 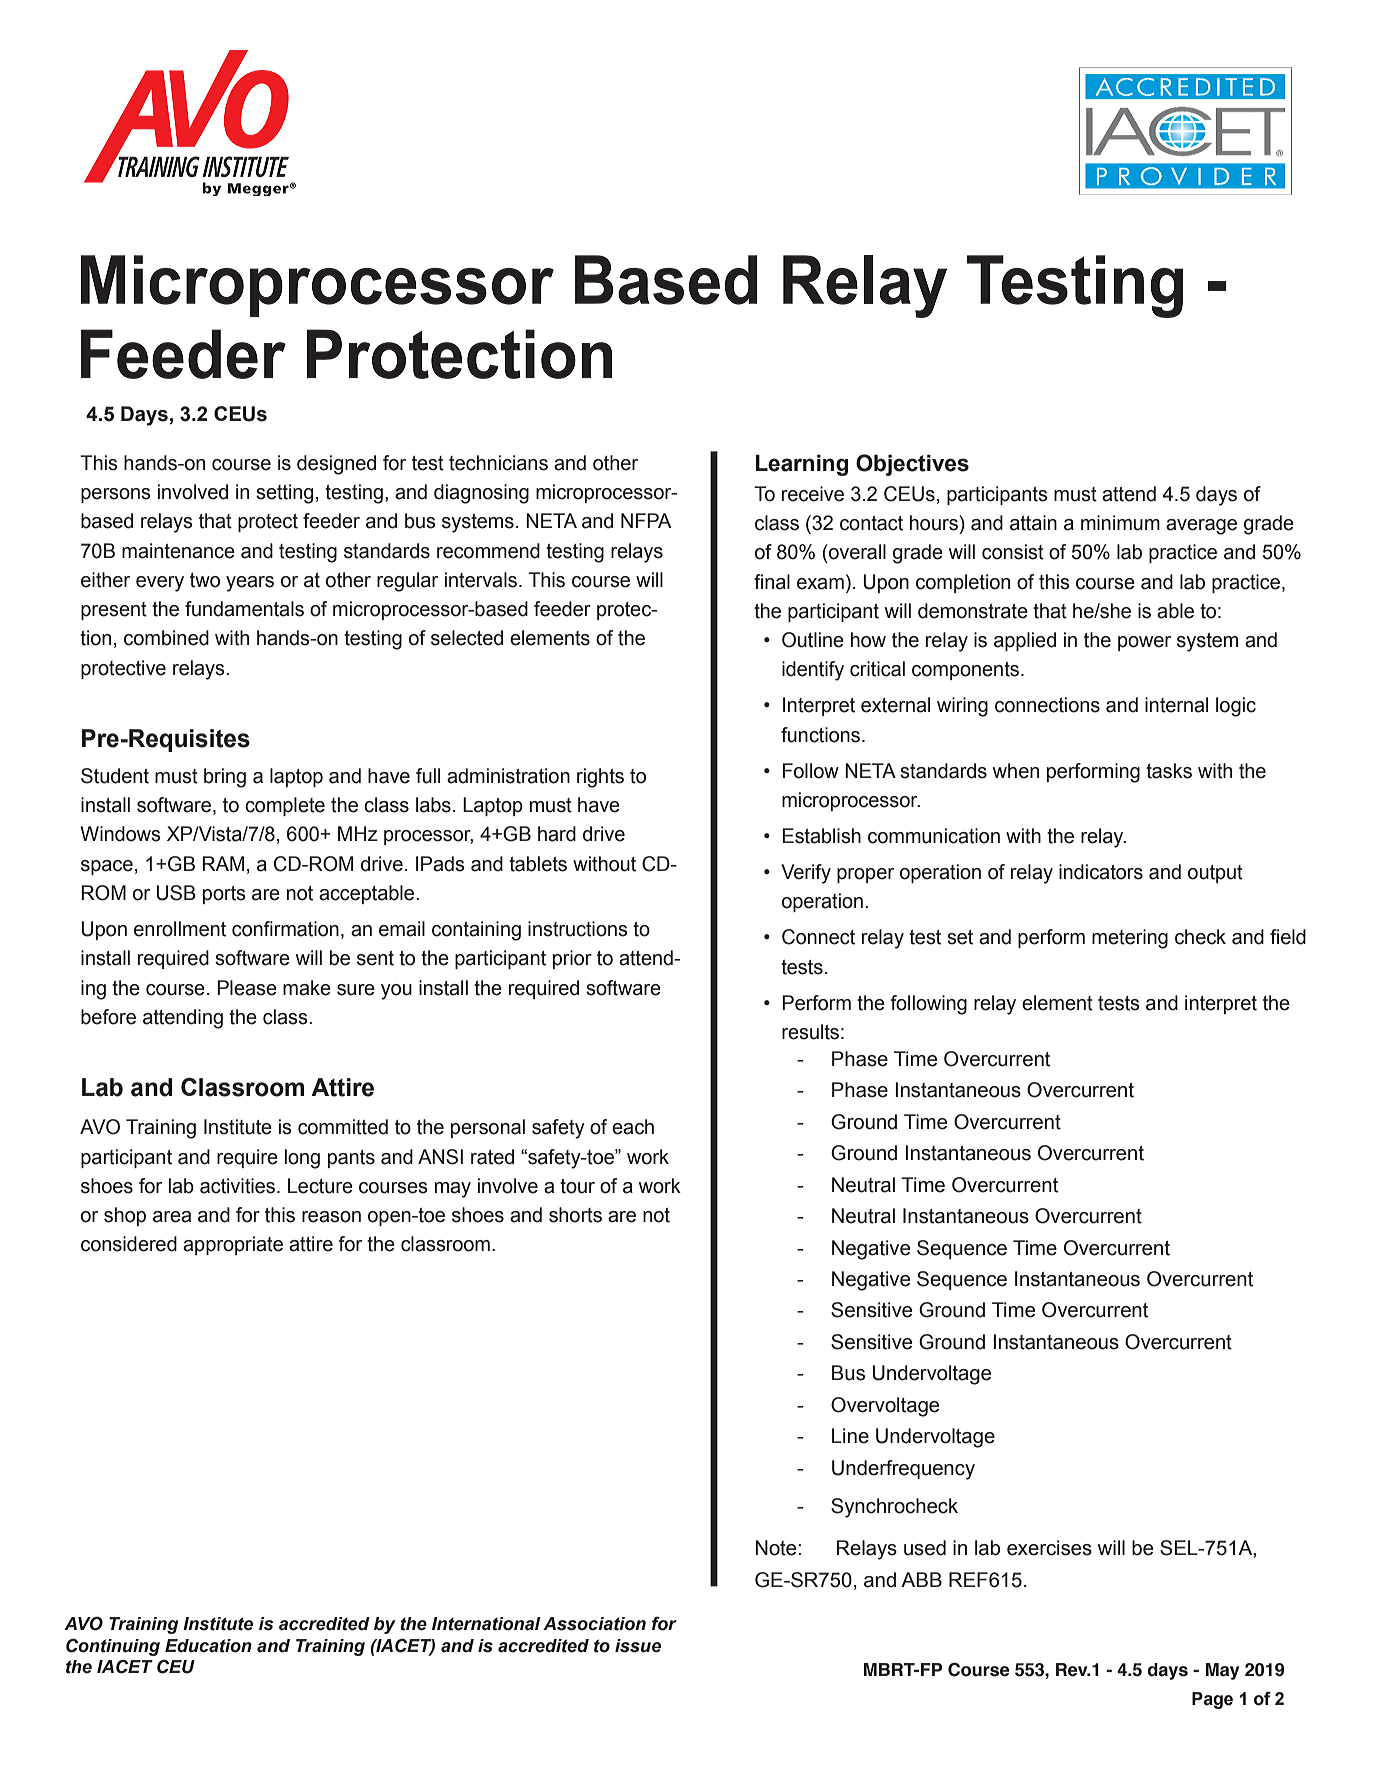 What do you see at coordinates (113, 1647) in the screenshot?
I see `Continuing` at bounding box center [113, 1647].
